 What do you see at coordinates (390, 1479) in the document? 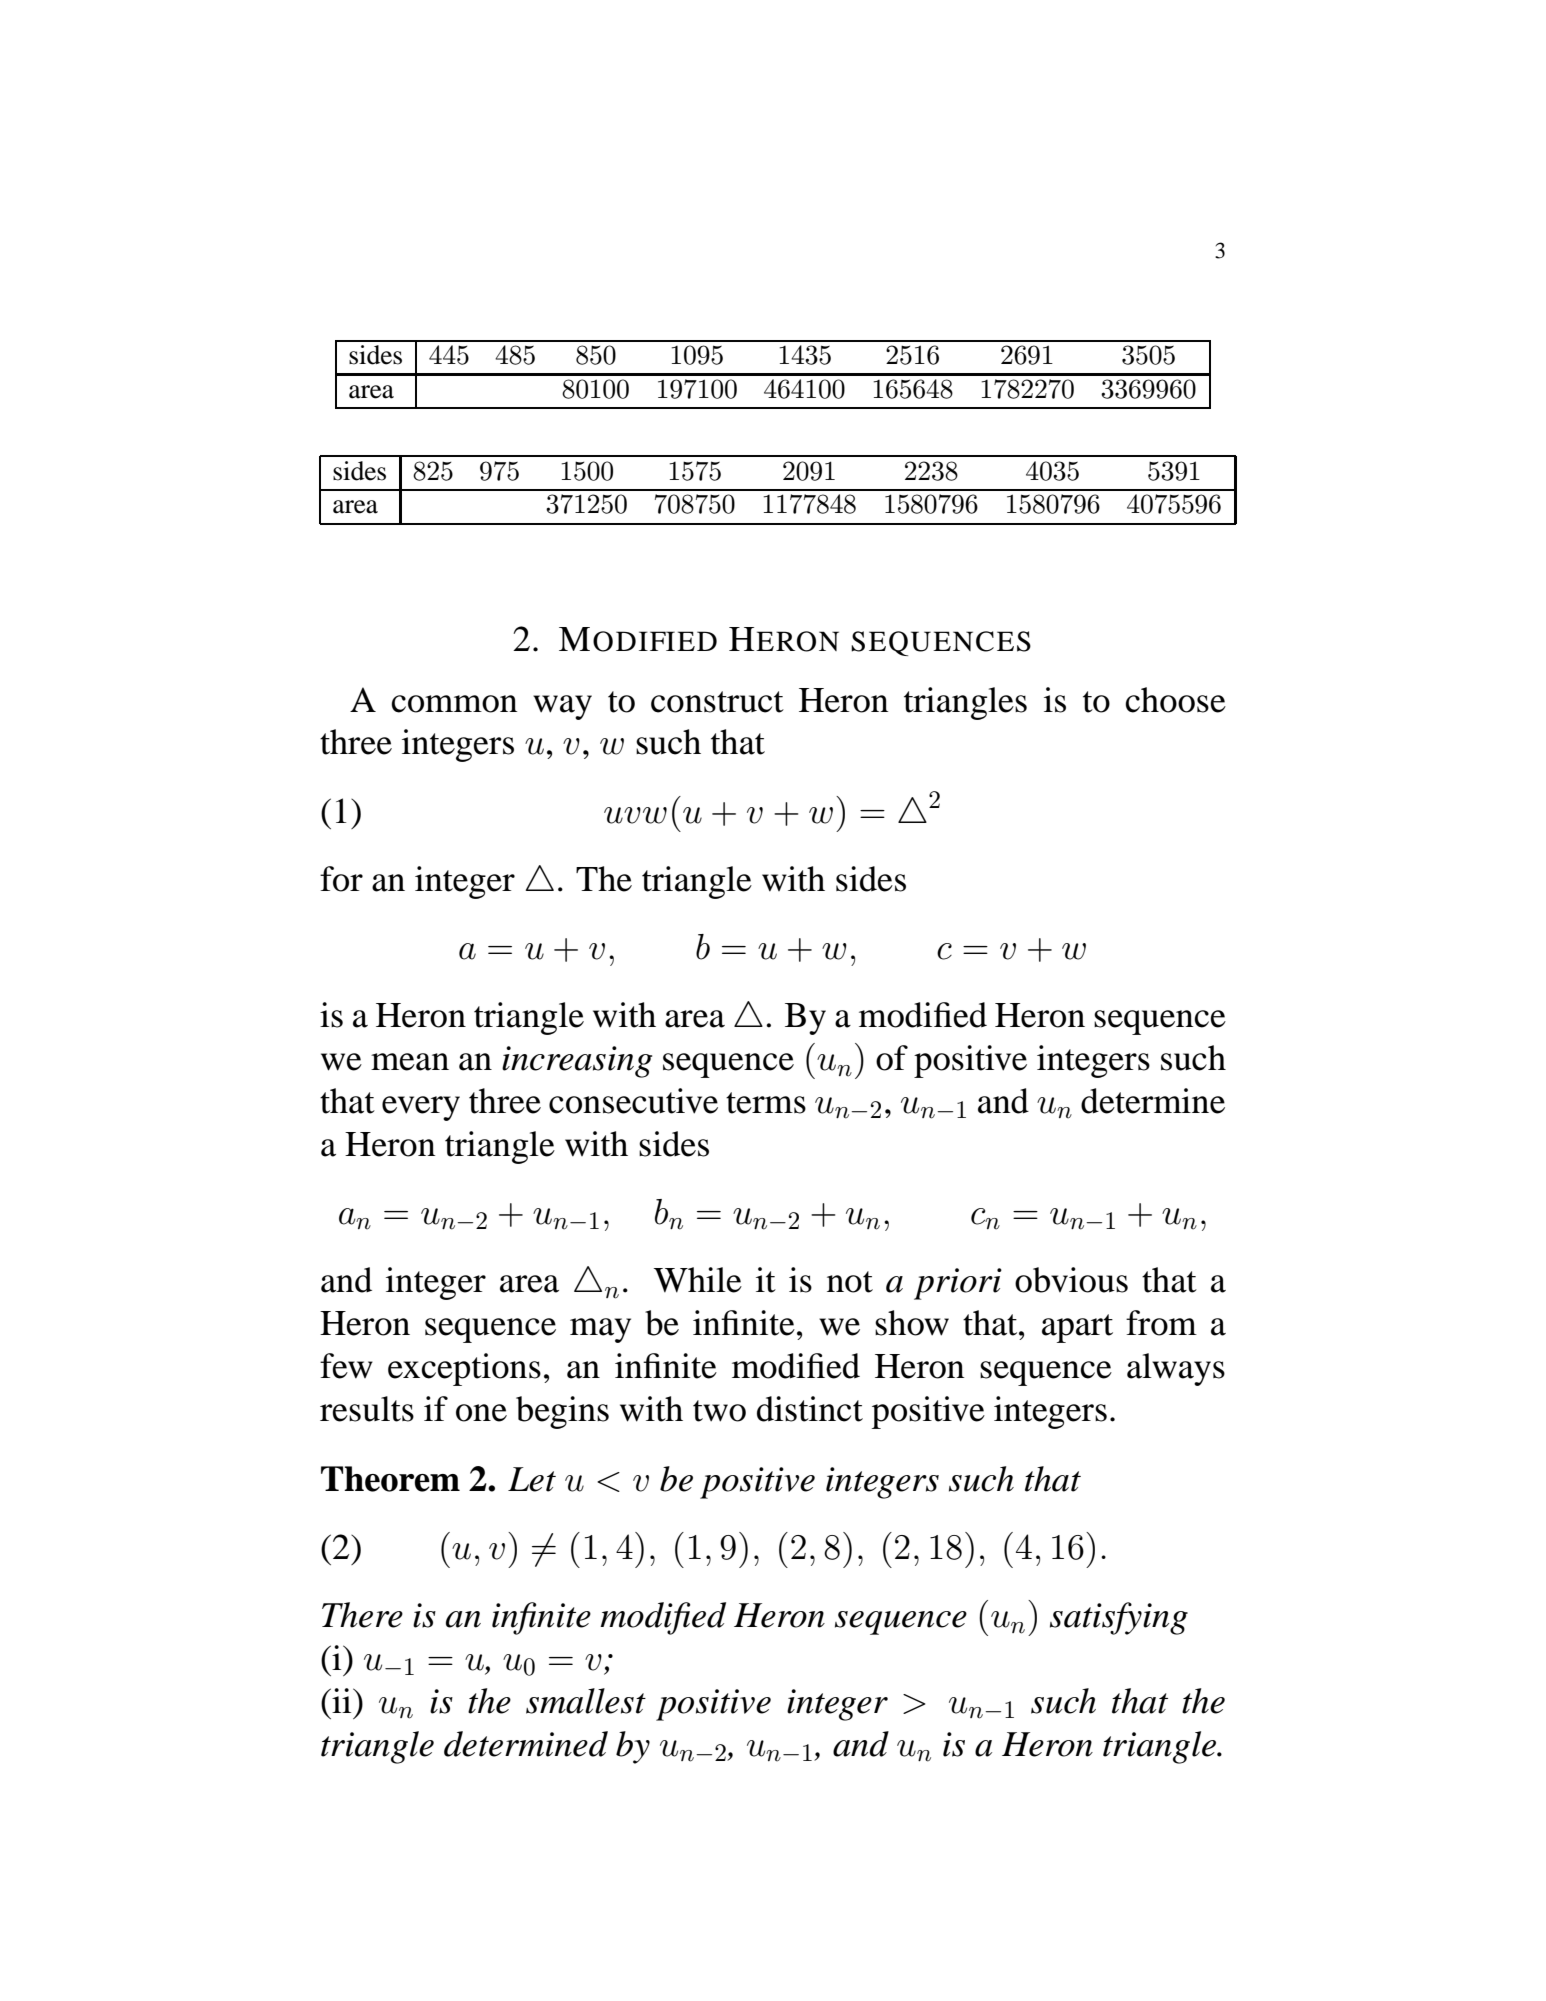
I see `Theorem` at bounding box center [390, 1479].
